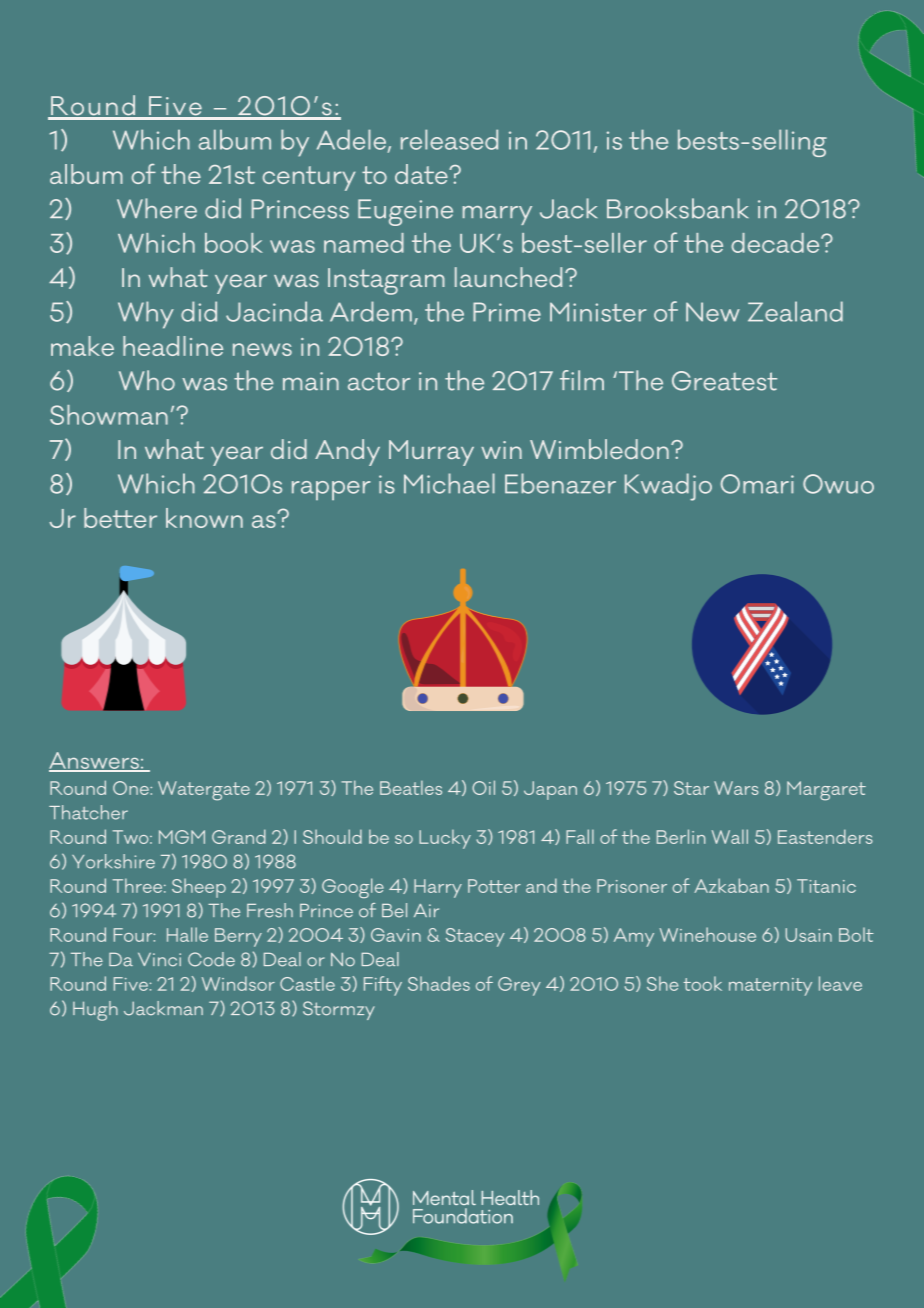 This screenshot has width=924, height=1308. What do you see at coordinates (159, 960) in the screenshot?
I see `Vinci` at bounding box center [159, 960].
